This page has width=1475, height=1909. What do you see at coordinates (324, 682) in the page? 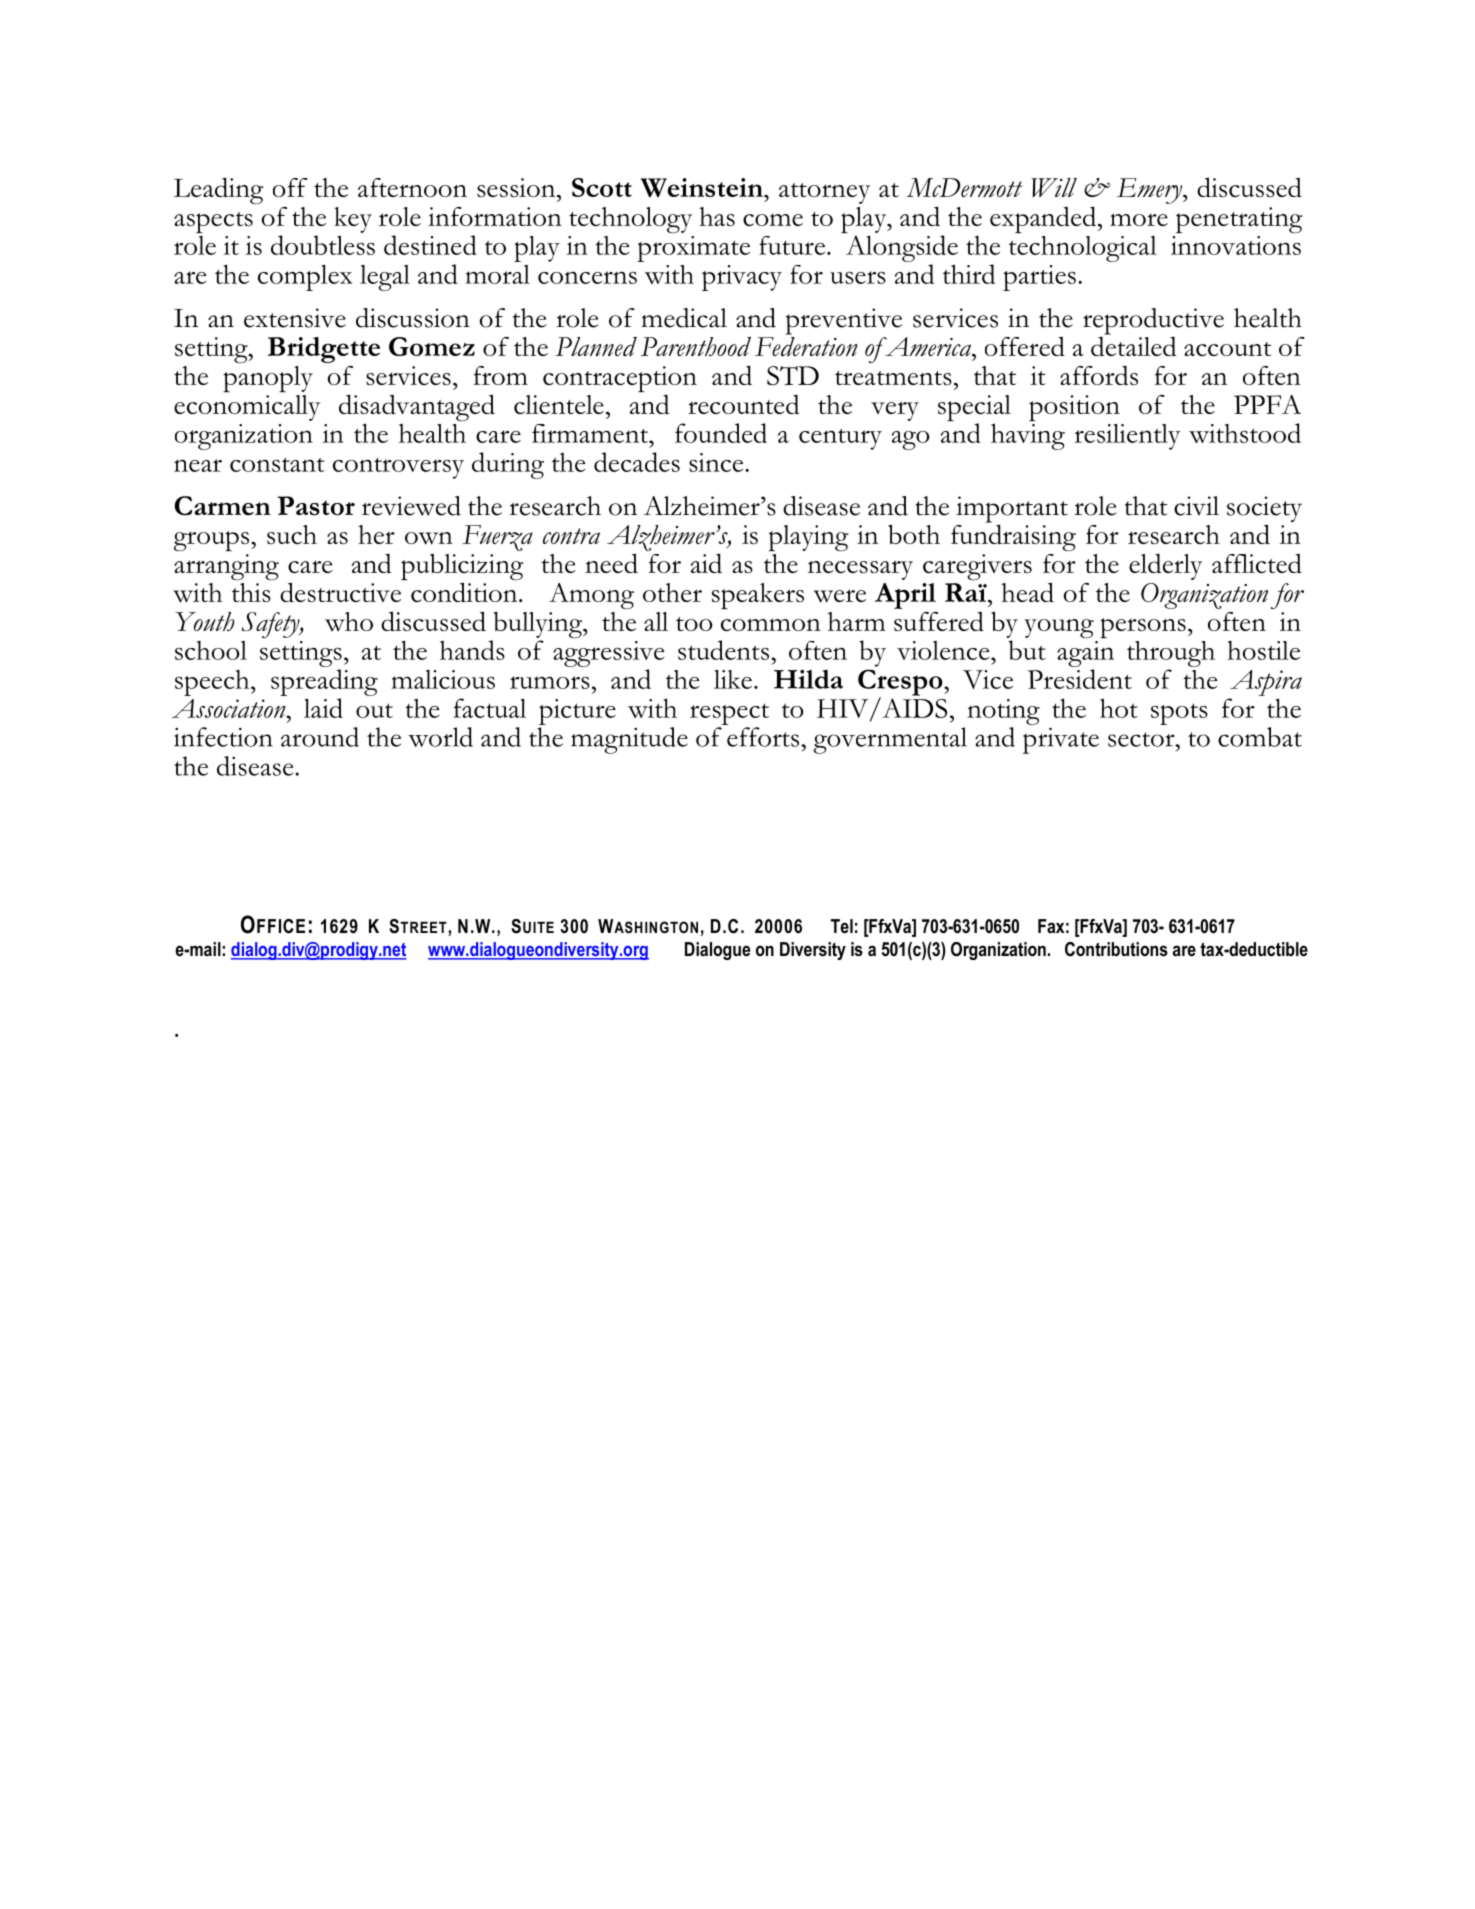
I see `spreading` at bounding box center [324, 682].
